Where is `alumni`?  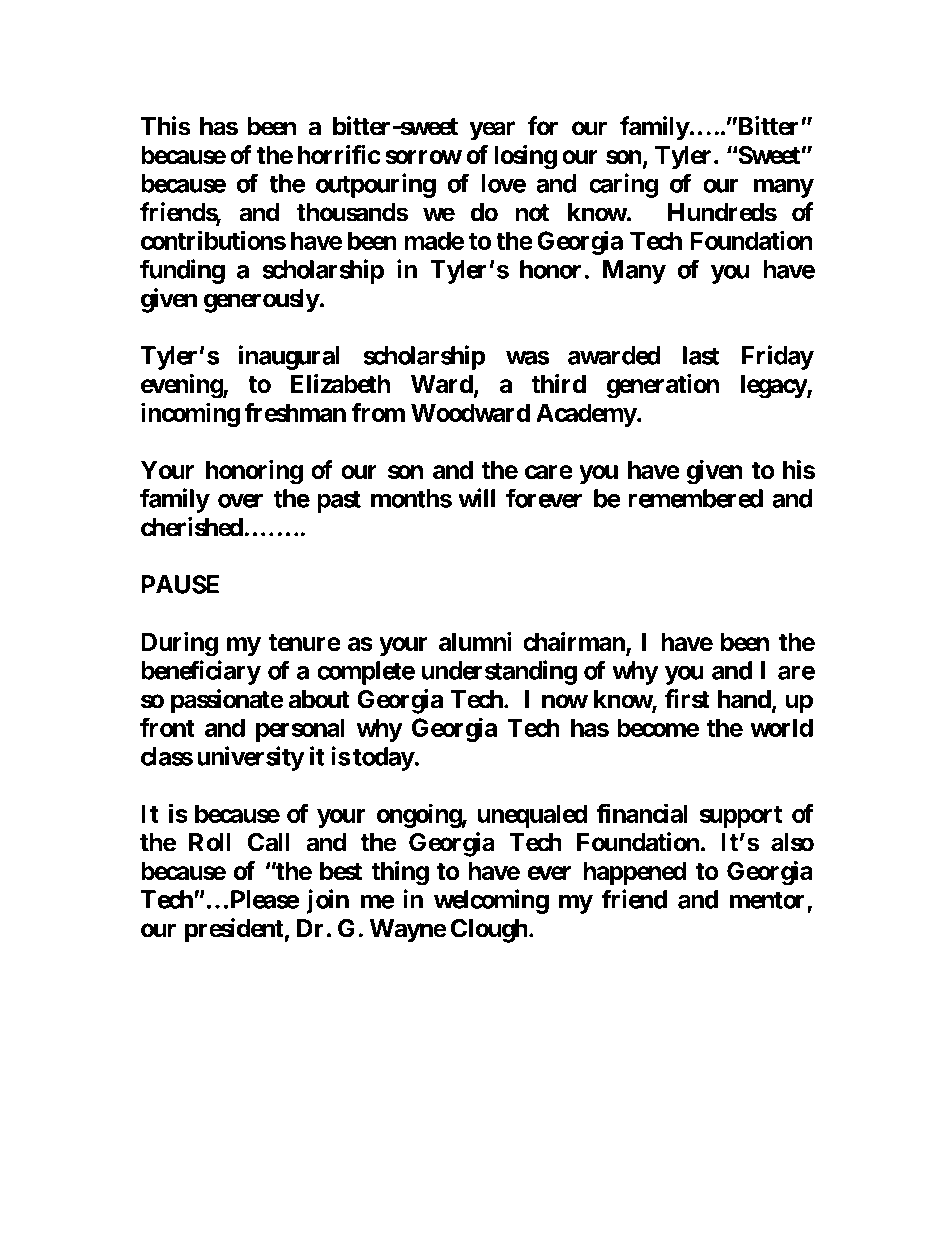
alumni is located at coordinates (475, 642).
